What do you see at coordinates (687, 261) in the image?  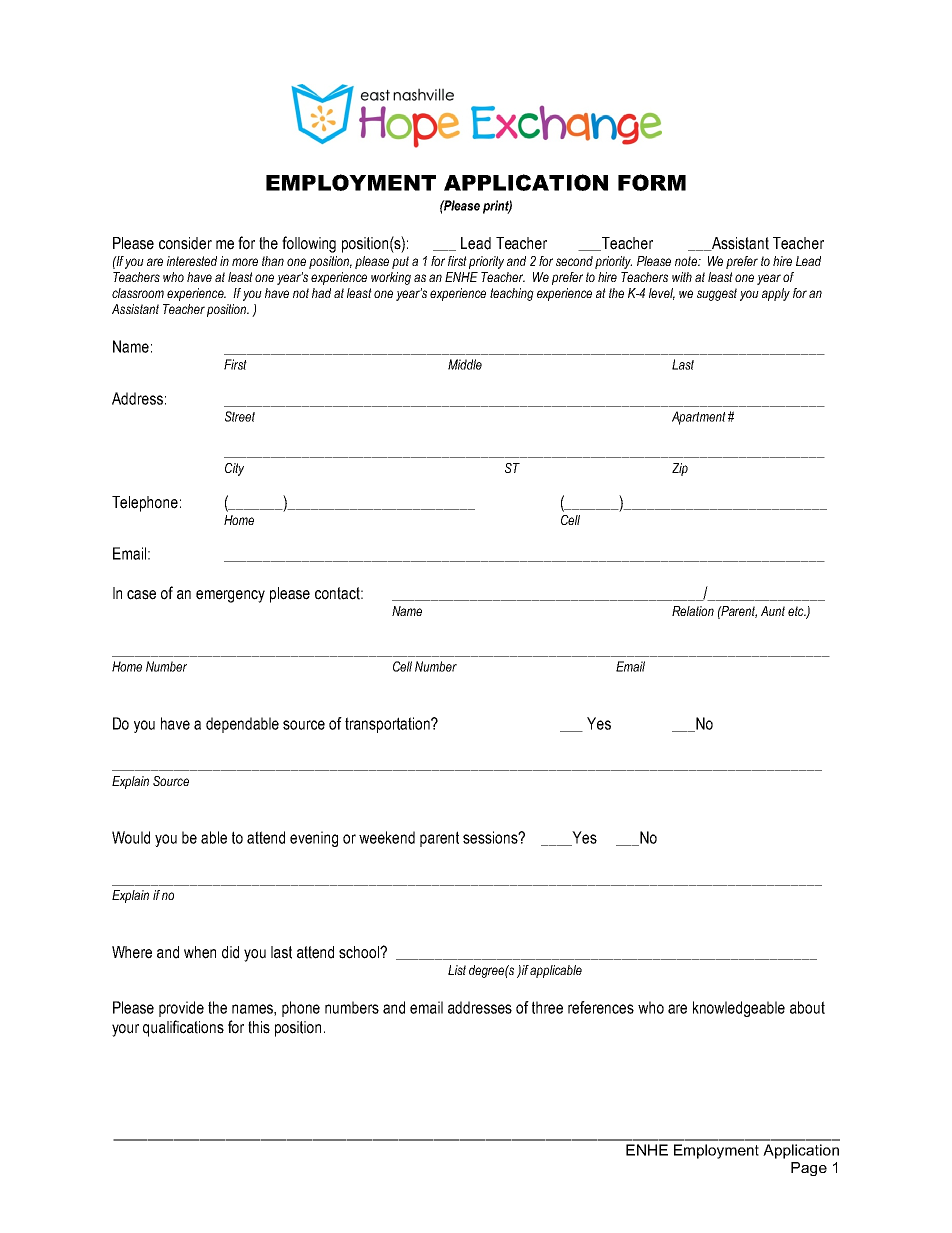 I see `note` at bounding box center [687, 261].
